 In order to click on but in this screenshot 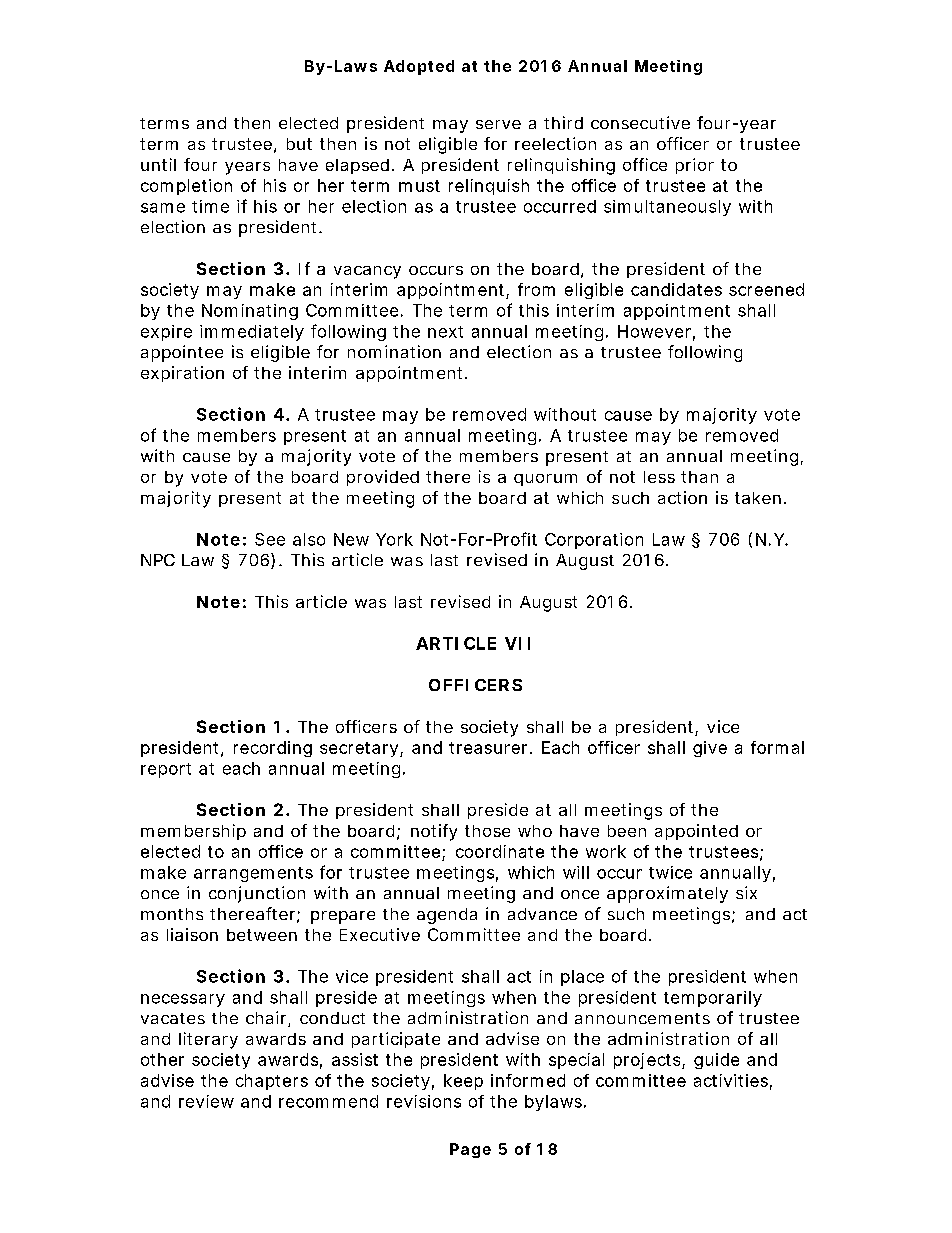, I will do `click(299, 144)`.
